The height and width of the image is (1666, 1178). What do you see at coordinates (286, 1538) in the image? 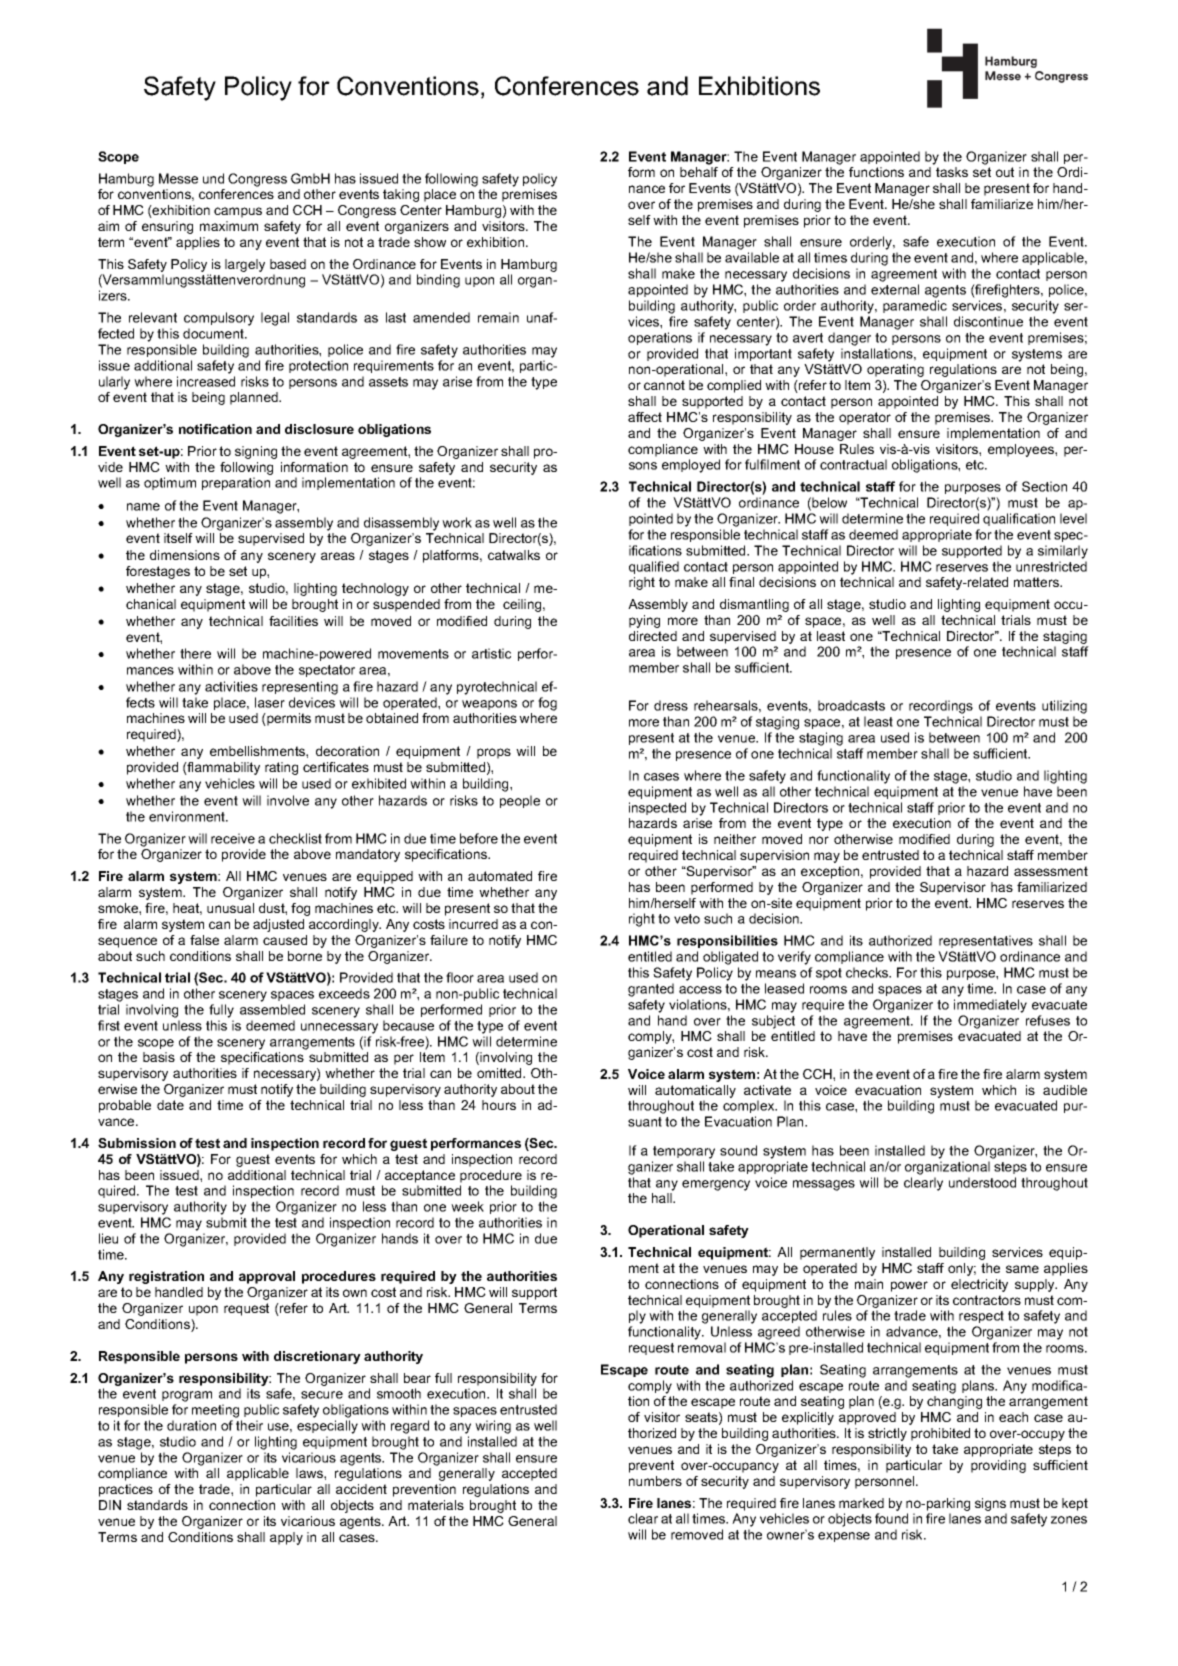
I see `apply` at bounding box center [286, 1538].
